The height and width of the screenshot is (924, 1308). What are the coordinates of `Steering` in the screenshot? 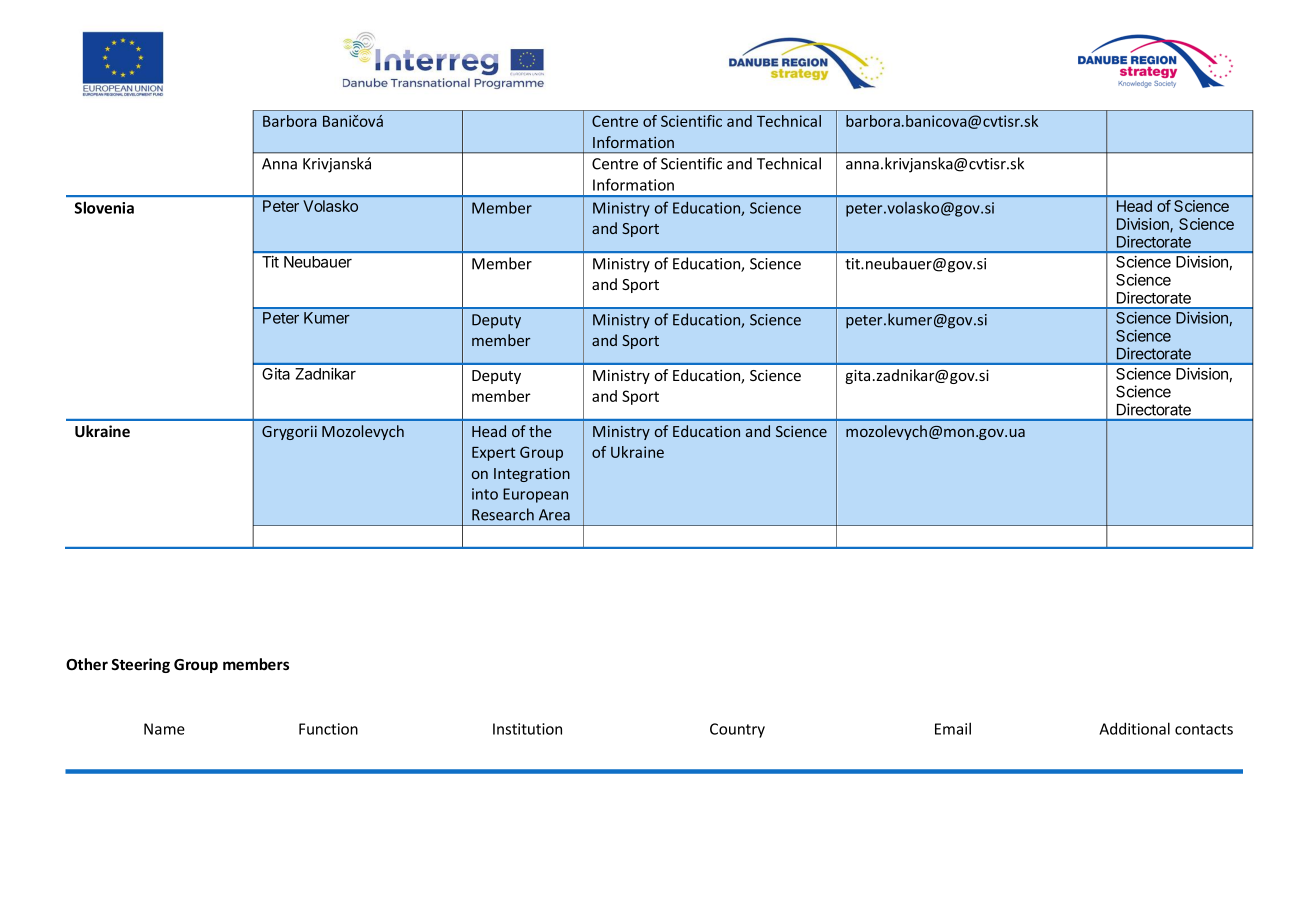 It's located at (140, 665).
